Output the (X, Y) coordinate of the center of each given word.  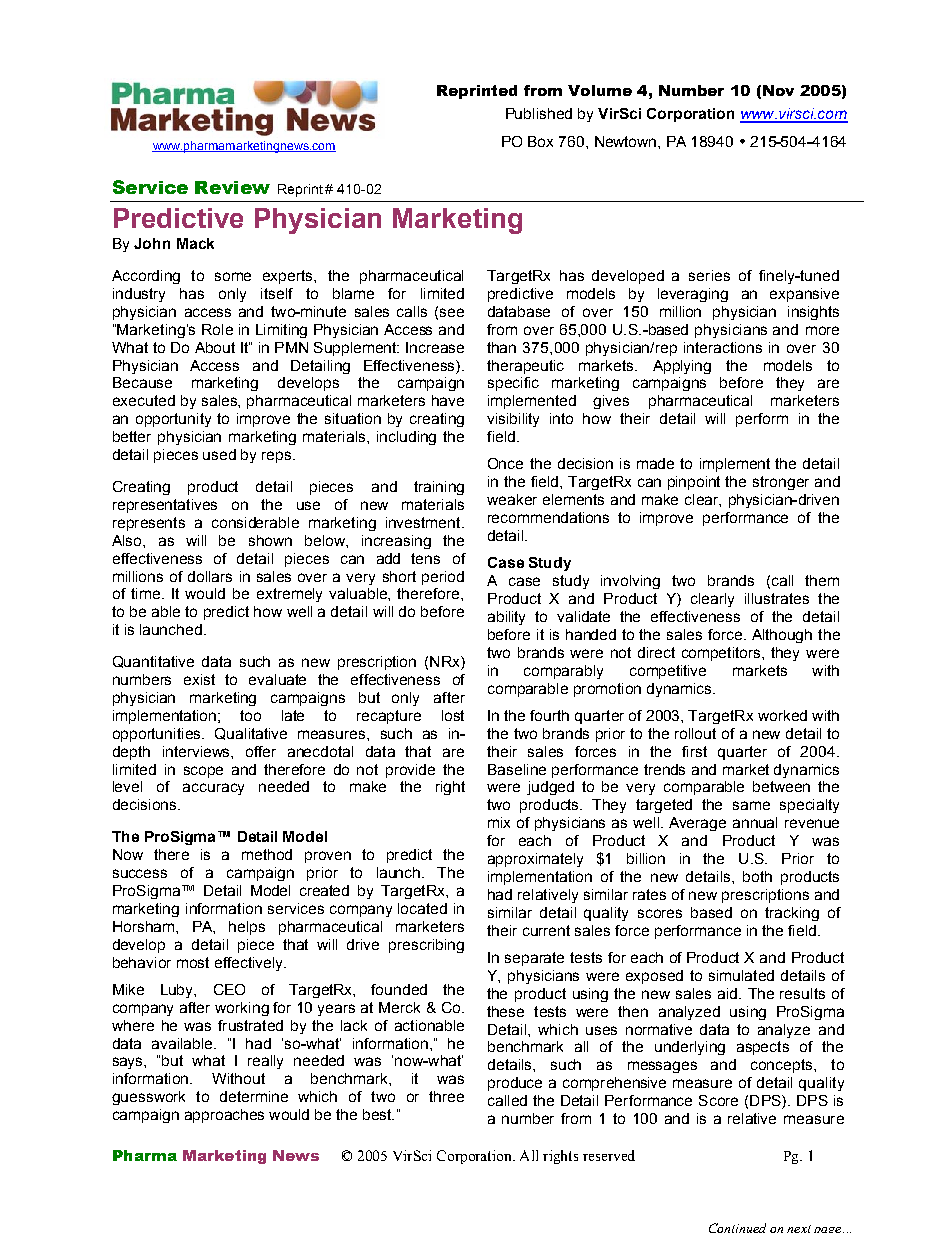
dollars (210, 576)
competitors (722, 654)
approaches (224, 1116)
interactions (723, 347)
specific (513, 384)
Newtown (627, 141)
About (215, 347)
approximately (535, 860)
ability (506, 618)
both (757, 876)
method (267, 854)
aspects (763, 1048)
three (446, 1096)
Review (232, 187)
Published (539, 113)
